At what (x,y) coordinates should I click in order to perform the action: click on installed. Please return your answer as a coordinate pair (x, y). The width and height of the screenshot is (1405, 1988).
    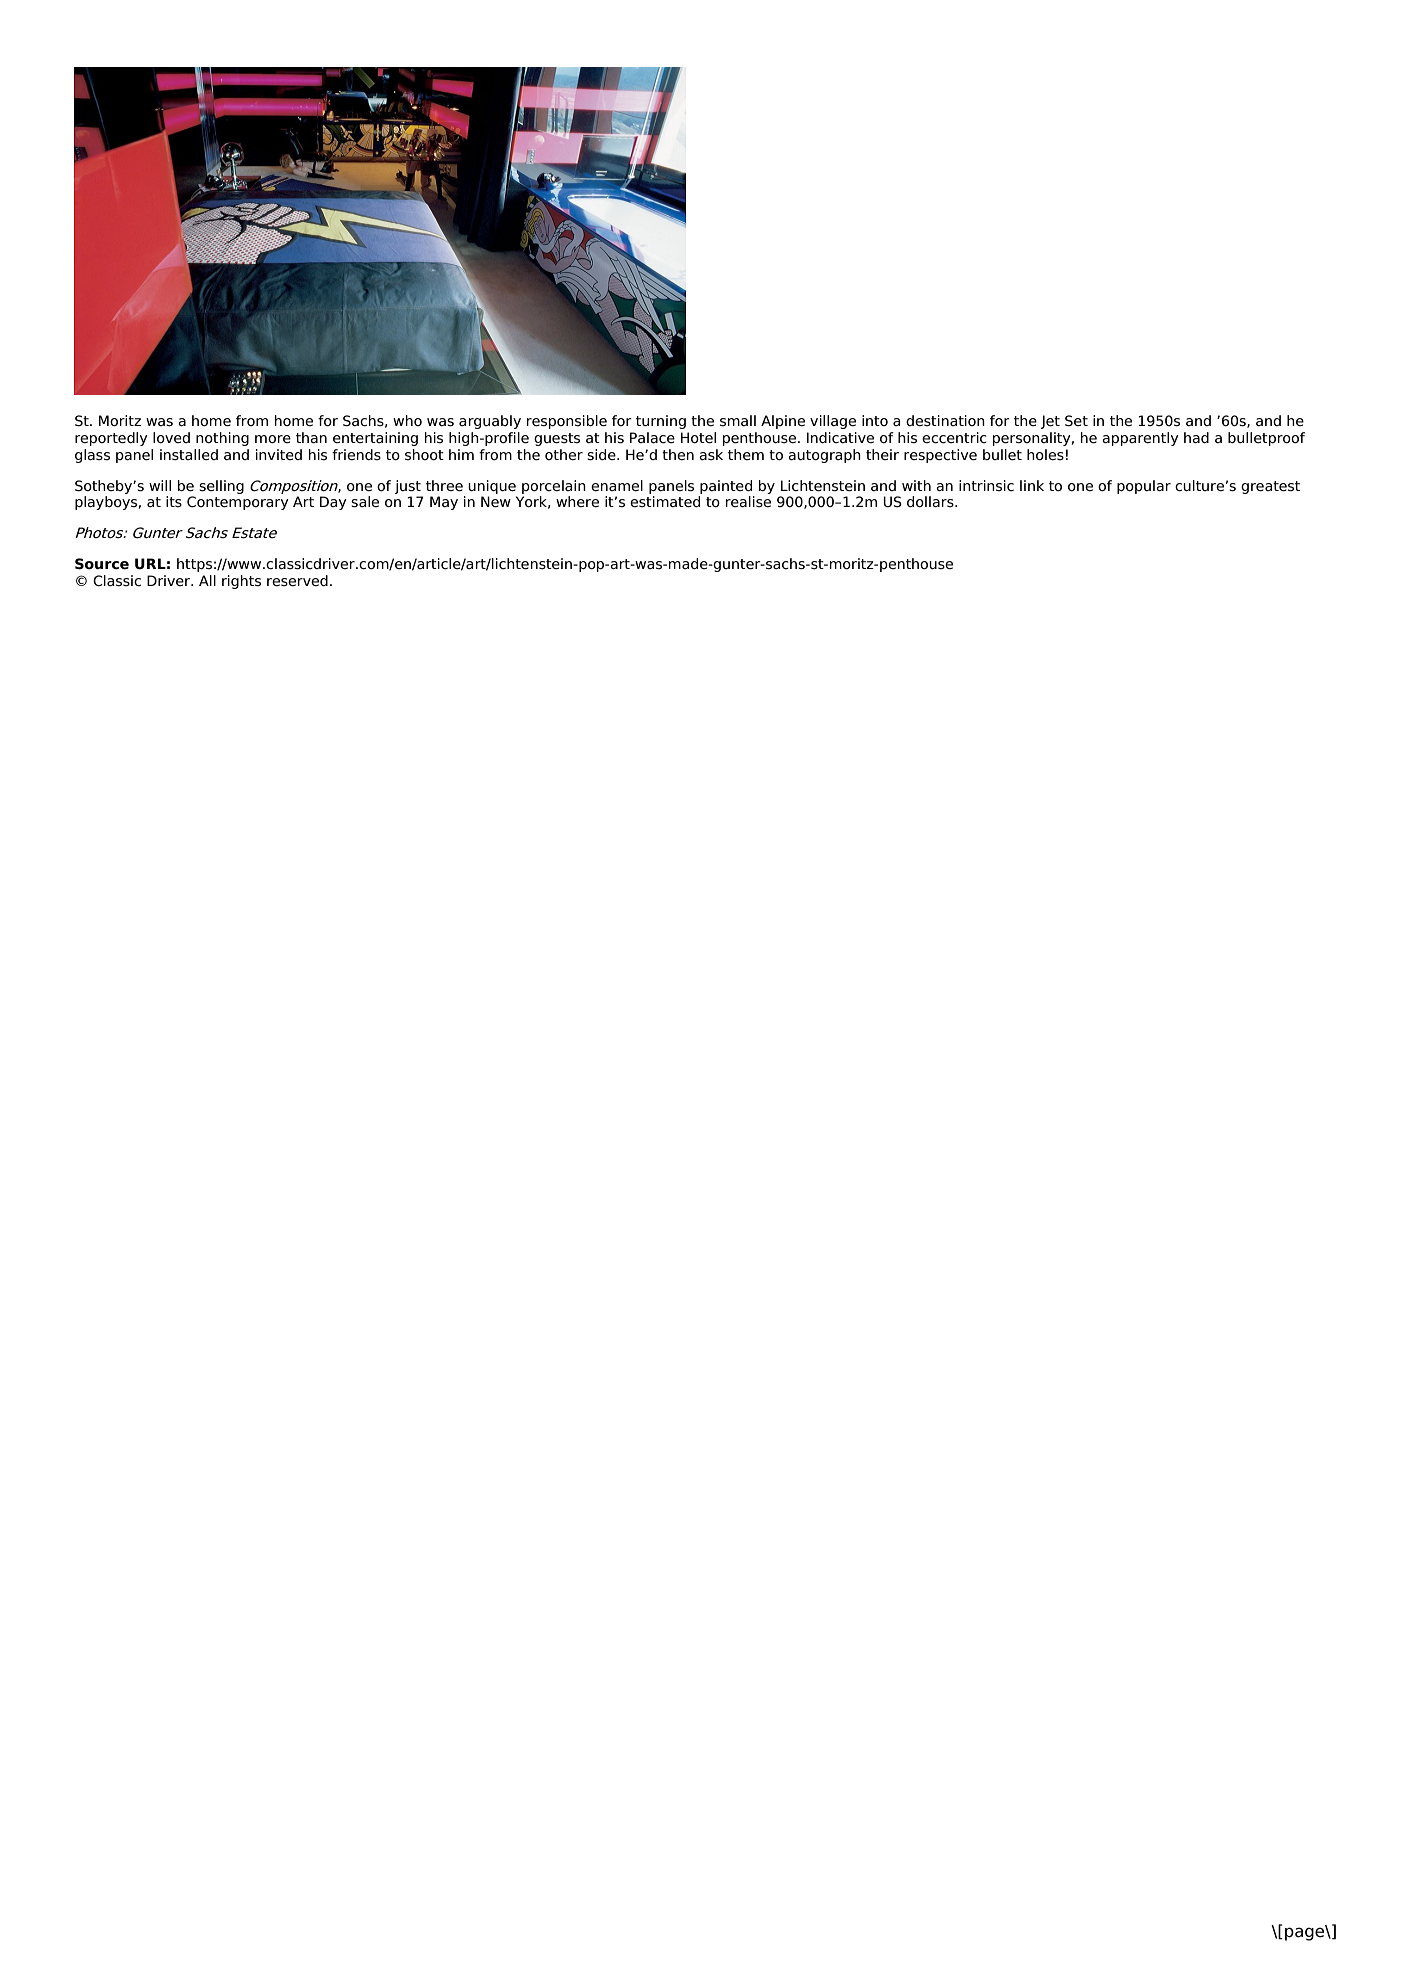
    Looking at the image, I should click on (189, 455).
